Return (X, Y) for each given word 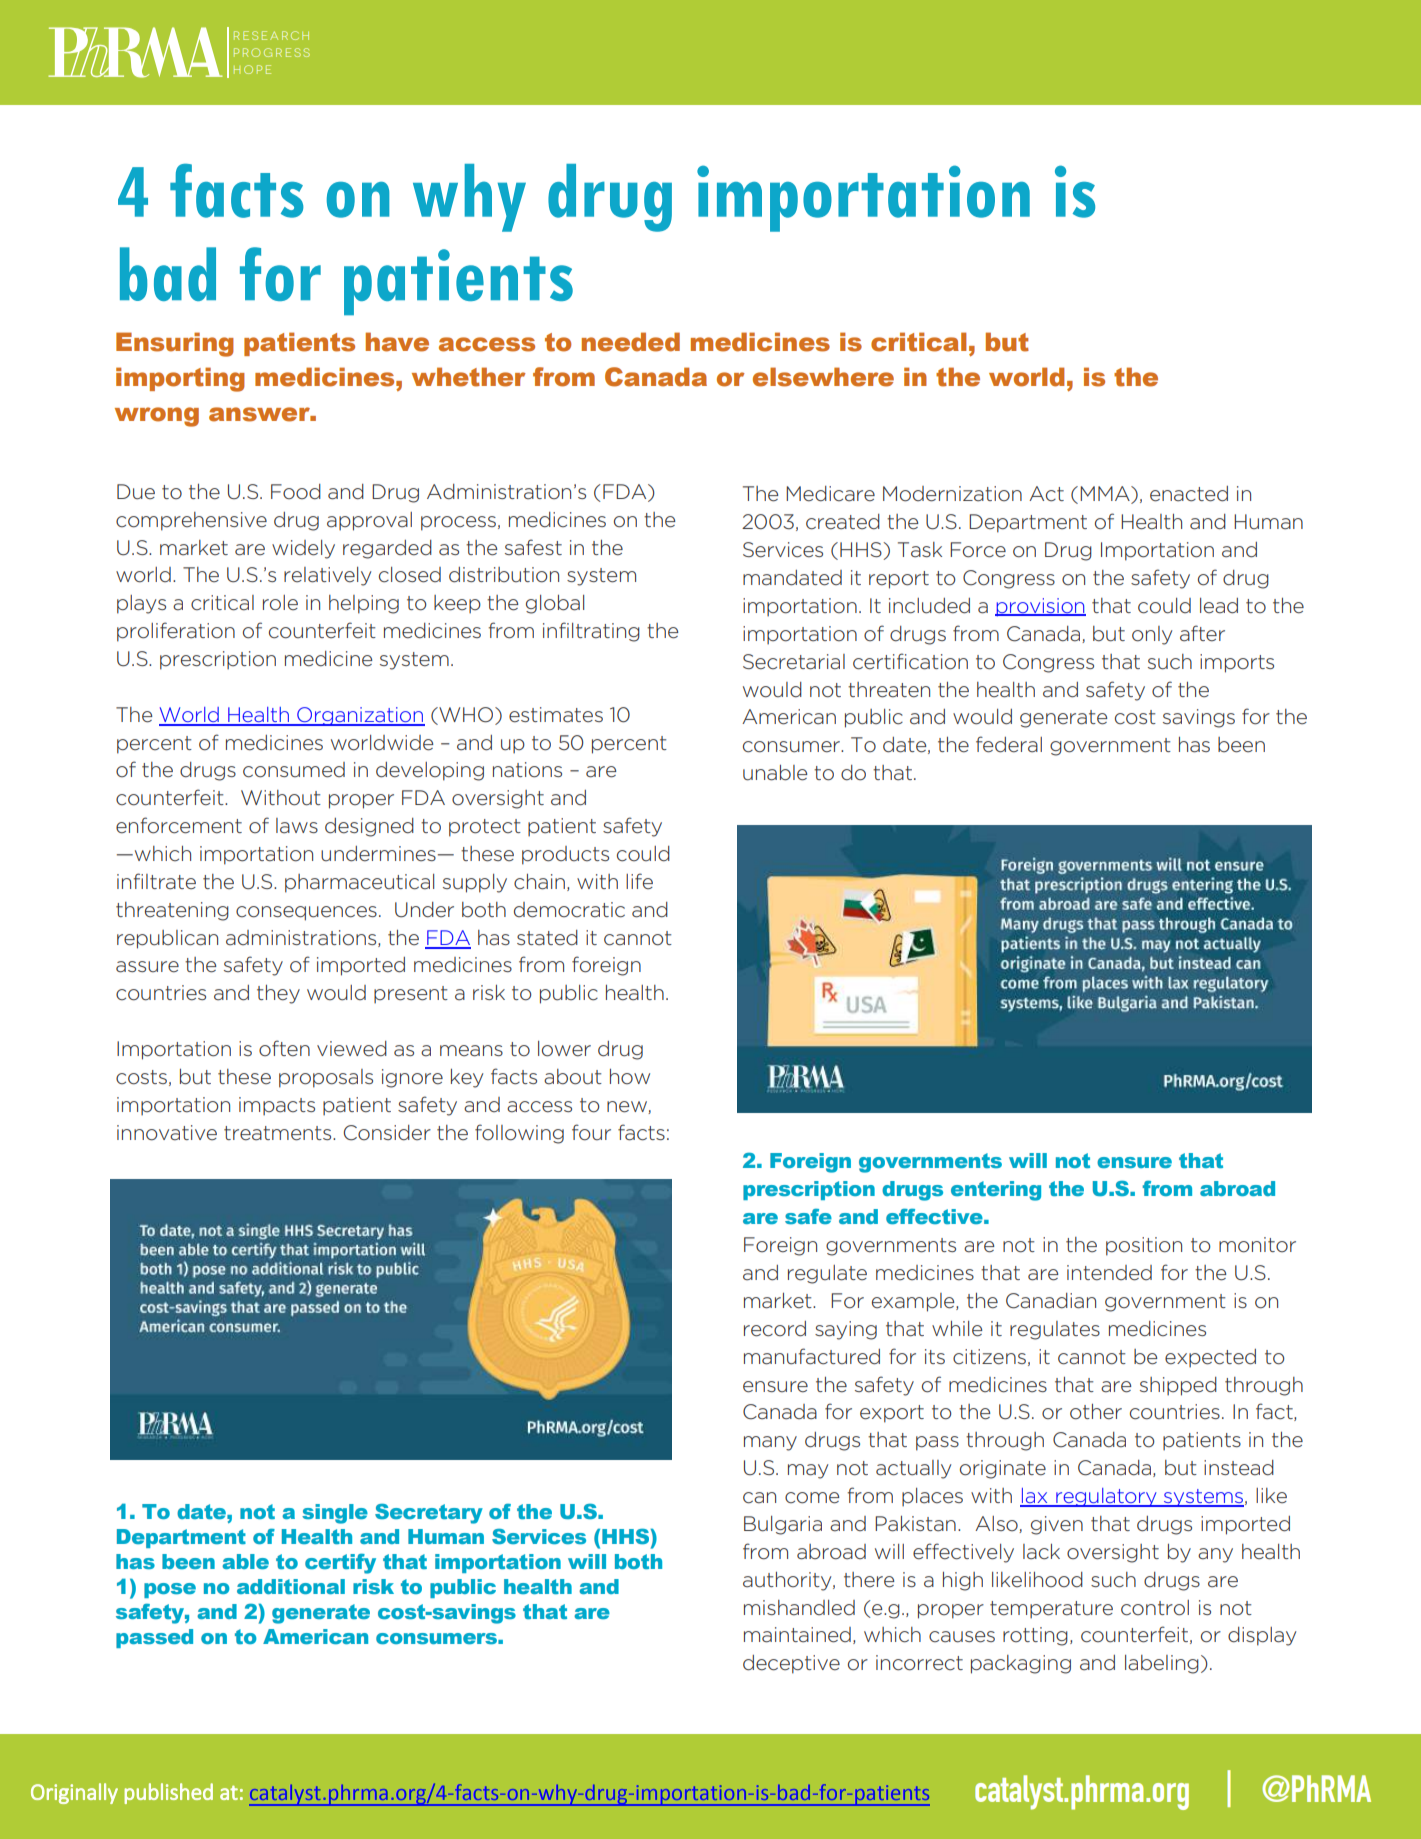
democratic (569, 910)
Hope (252, 69)
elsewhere (823, 377)
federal (1009, 744)
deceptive (791, 1664)
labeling (1162, 1664)
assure (147, 967)
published (169, 1793)
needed (631, 342)
